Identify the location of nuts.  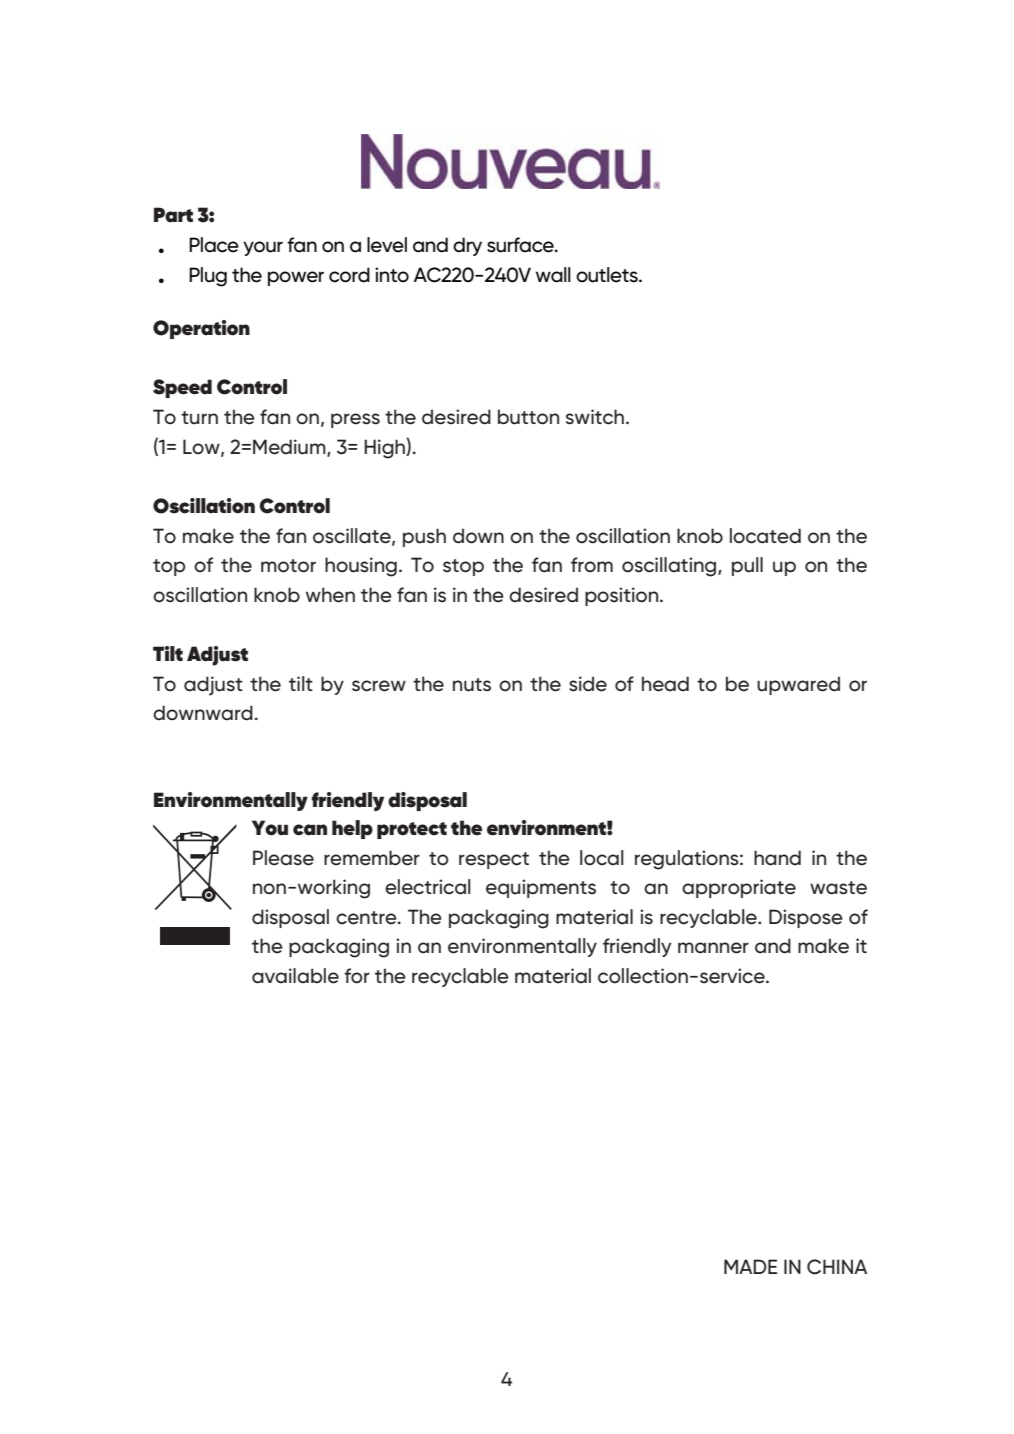
(472, 685).
